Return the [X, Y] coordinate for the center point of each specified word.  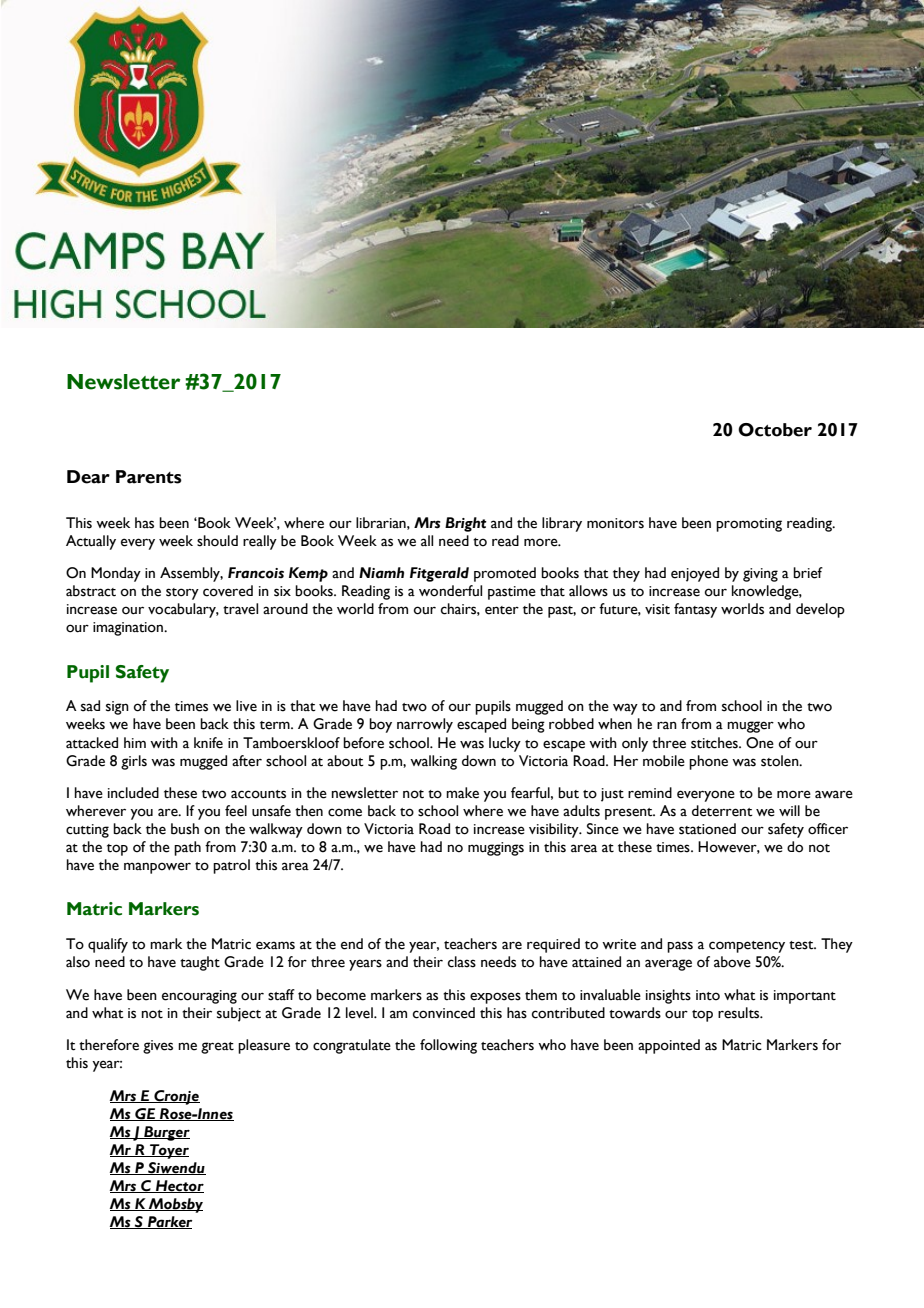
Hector [179, 1186]
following [448, 1046]
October [775, 430]
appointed [669, 1046]
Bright [466, 524]
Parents [149, 477]
